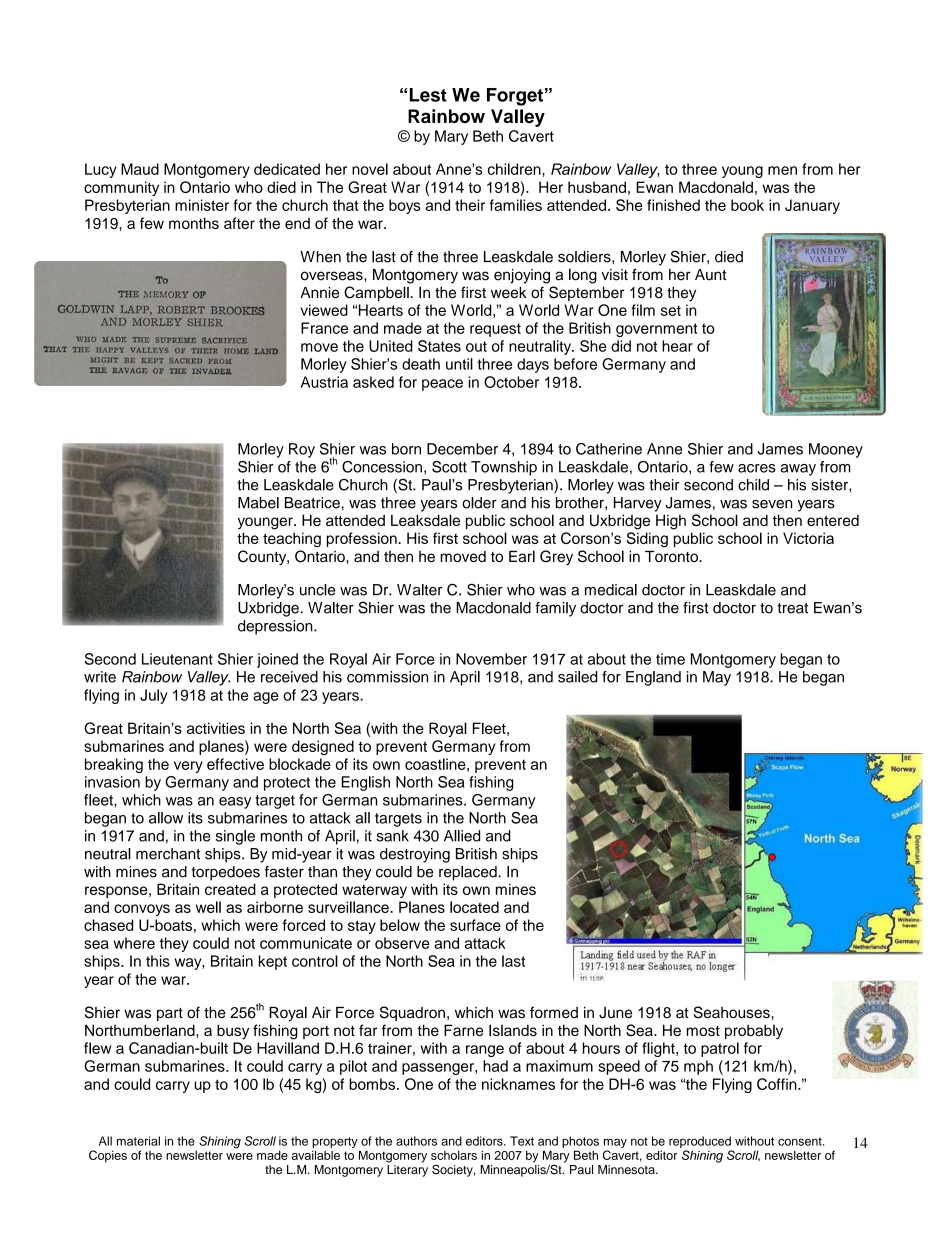 This screenshot has width=952, height=1233. What do you see at coordinates (700, 1142) in the screenshot?
I see `reproduced` at bounding box center [700, 1142].
